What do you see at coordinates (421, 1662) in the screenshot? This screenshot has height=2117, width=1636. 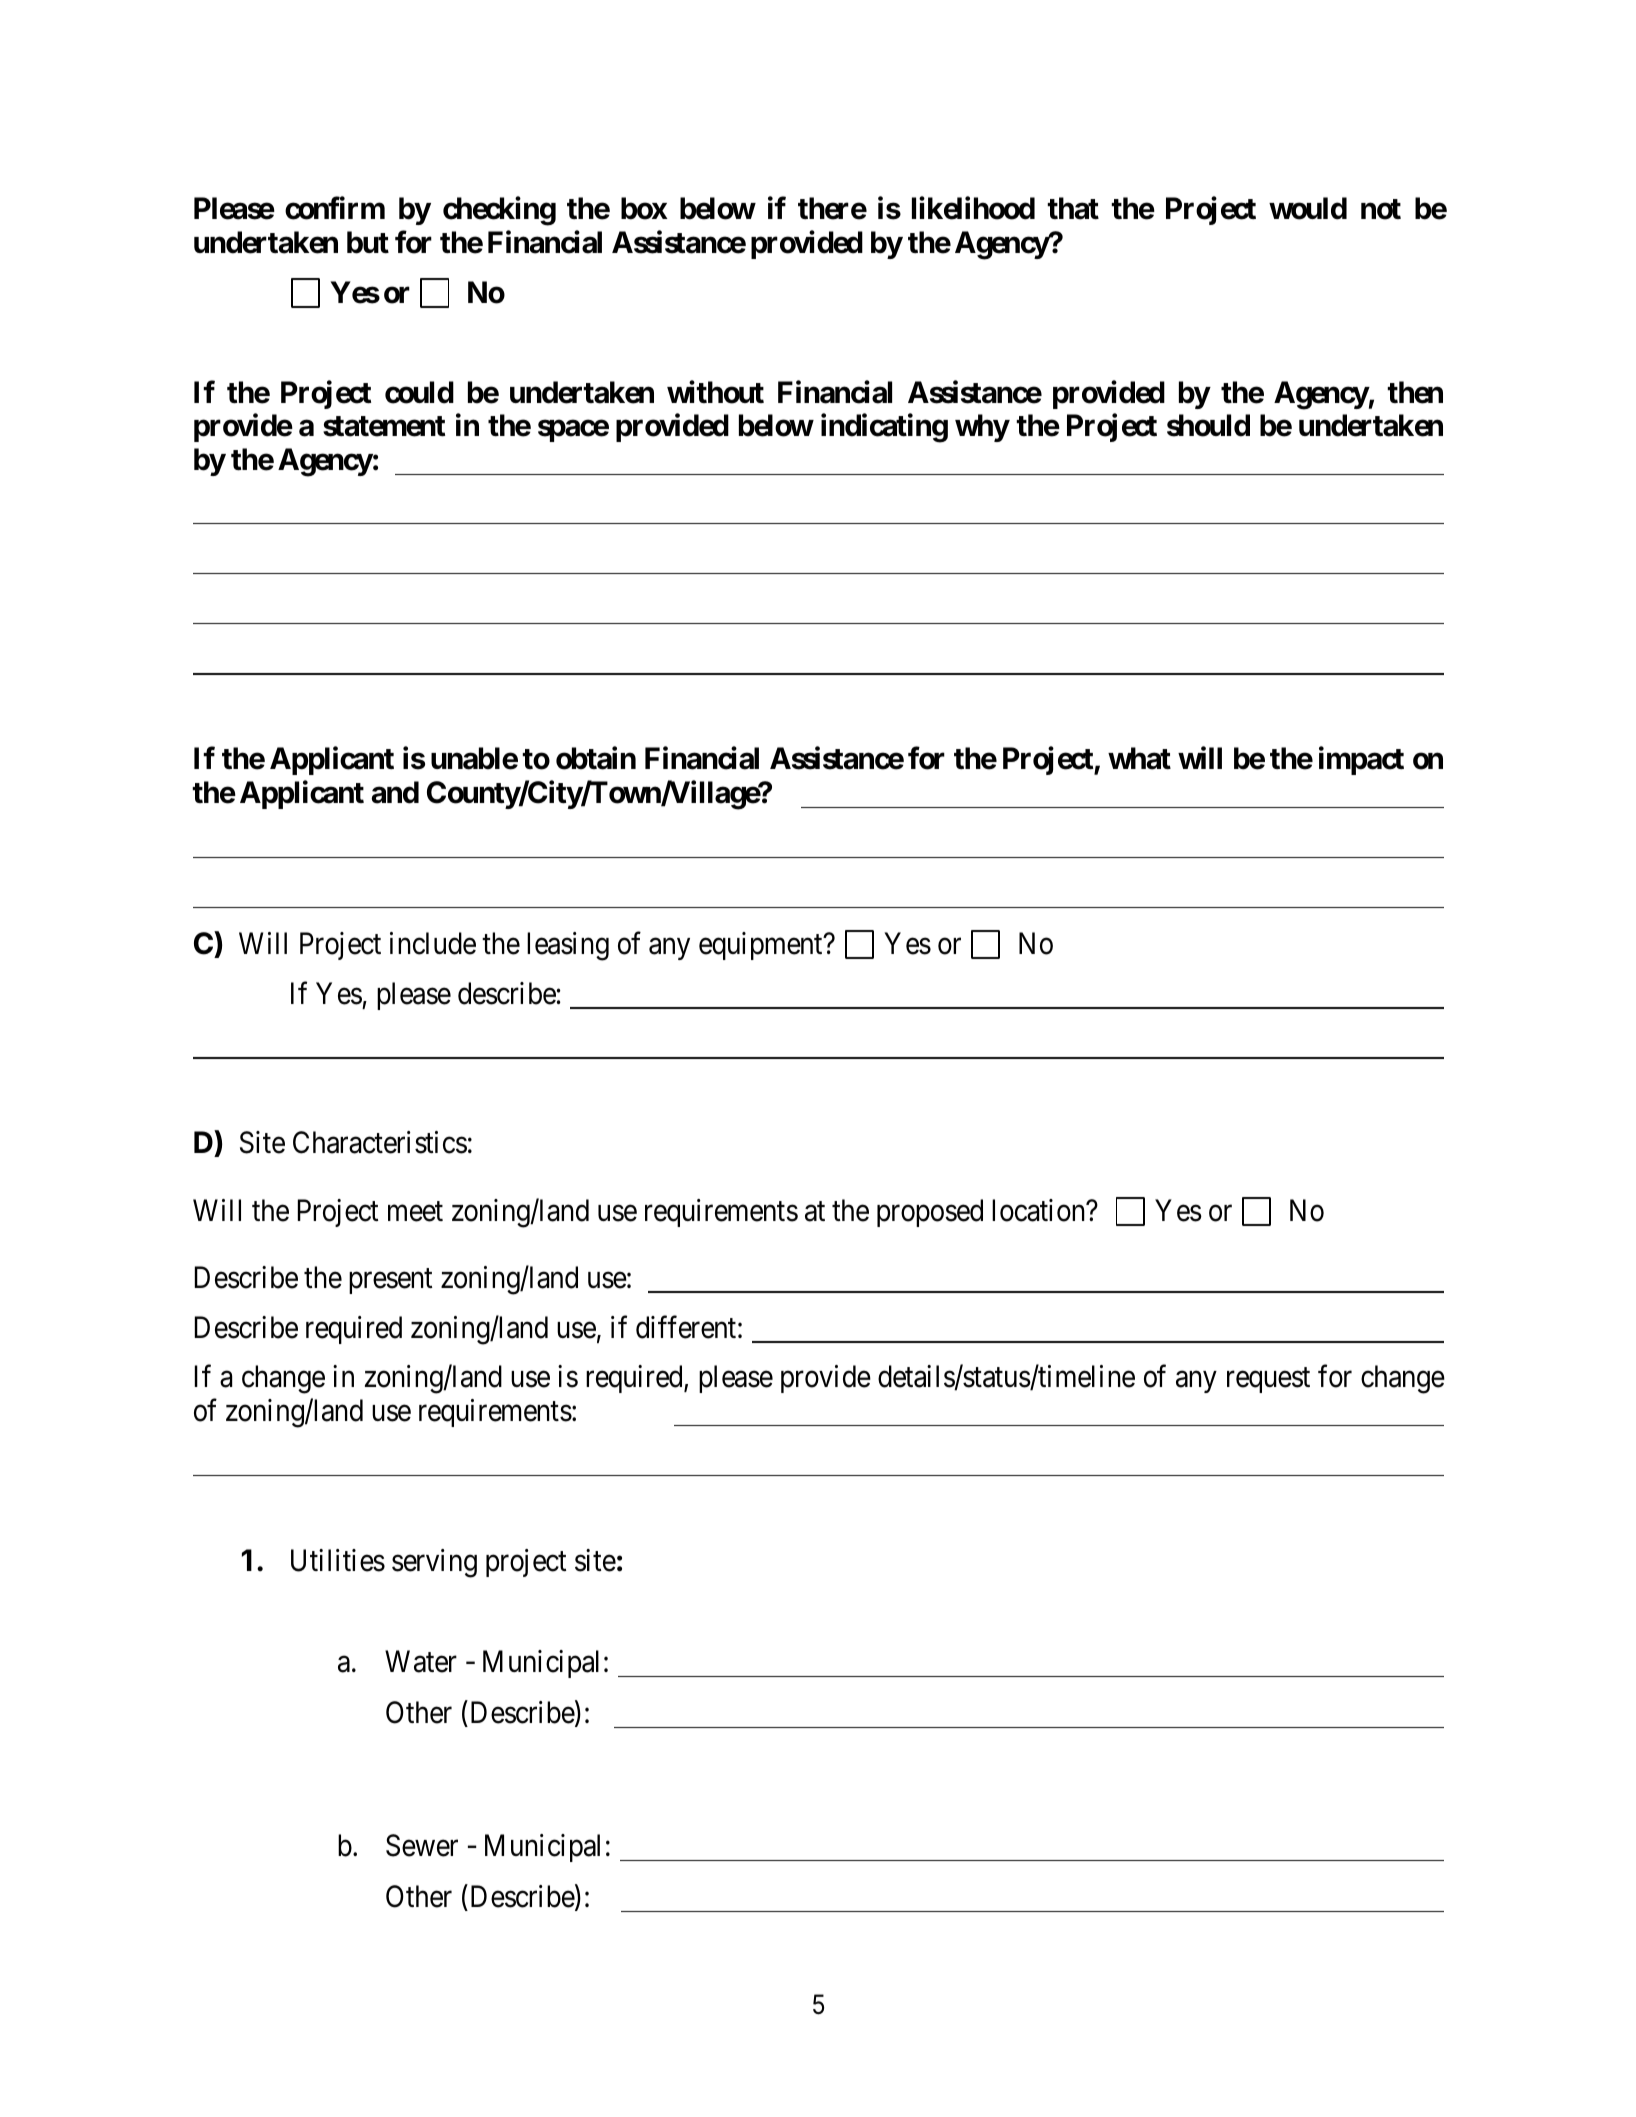 I see `Water` at bounding box center [421, 1662].
